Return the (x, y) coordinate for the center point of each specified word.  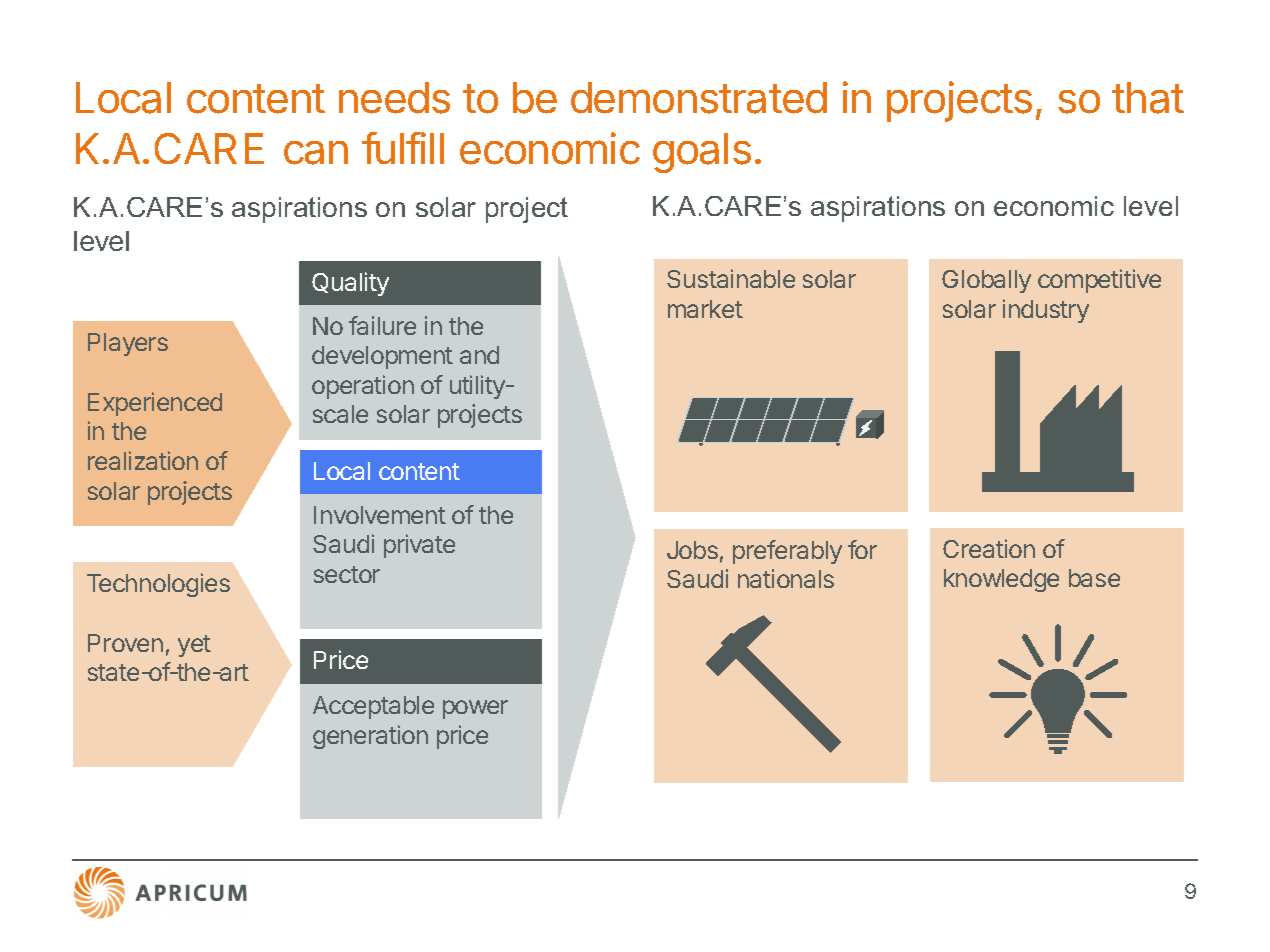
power (475, 709)
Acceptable (373, 707)
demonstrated (699, 98)
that (1148, 98)
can (316, 153)
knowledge (1001, 580)
